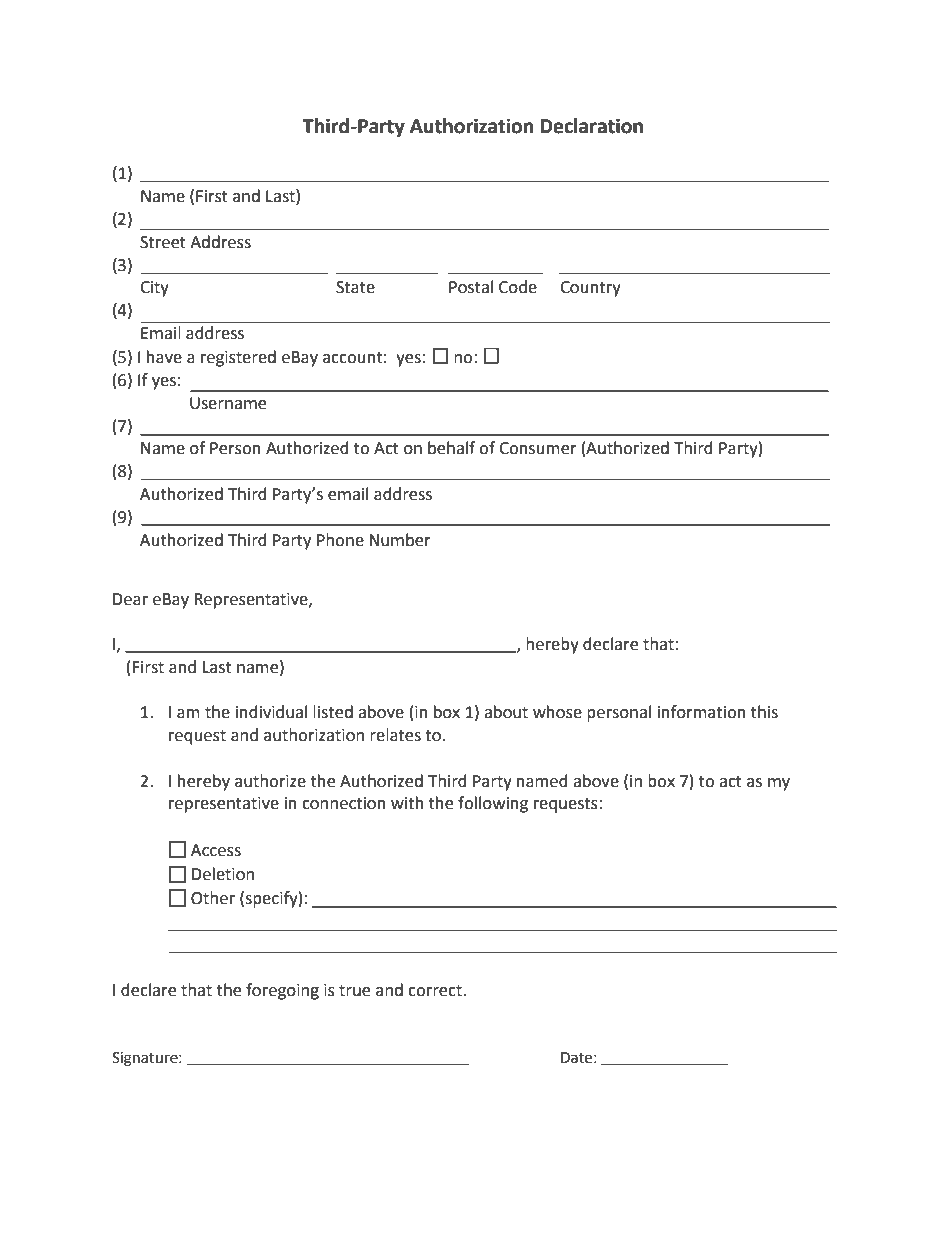 The width and height of the screenshot is (952, 1233). Describe the element at coordinates (702, 712) in the screenshot. I see `information` at that location.
